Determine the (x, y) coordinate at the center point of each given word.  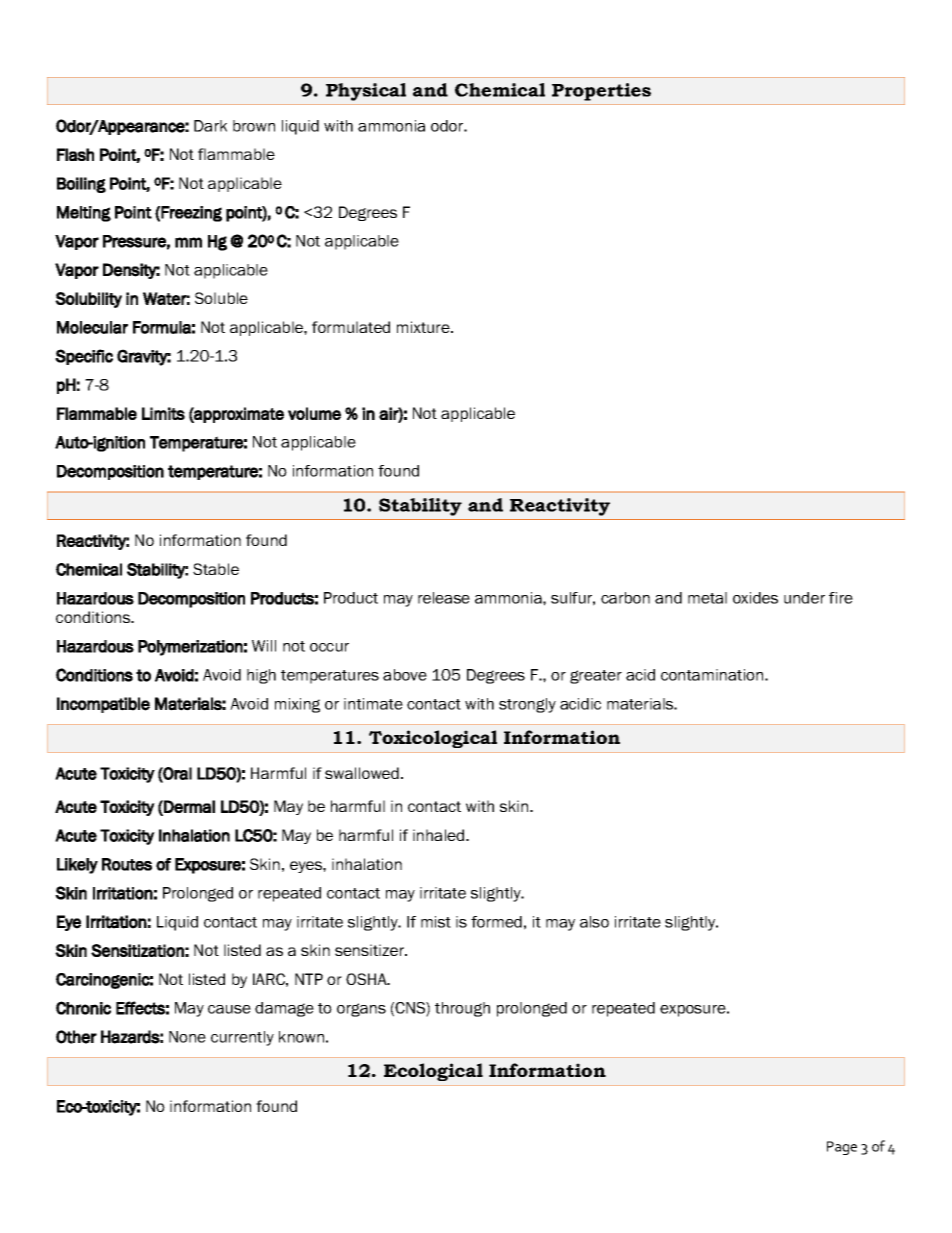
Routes (127, 864)
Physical (366, 92)
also (594, 922)
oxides (755, 598)
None (187, 1037)
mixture (424, 327)
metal (707, 598)
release (444, 598)
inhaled (440, 835)
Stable (216, 569)
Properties (601, 92)
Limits (163, 413)
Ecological (433, 1072)
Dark (210, 126)
